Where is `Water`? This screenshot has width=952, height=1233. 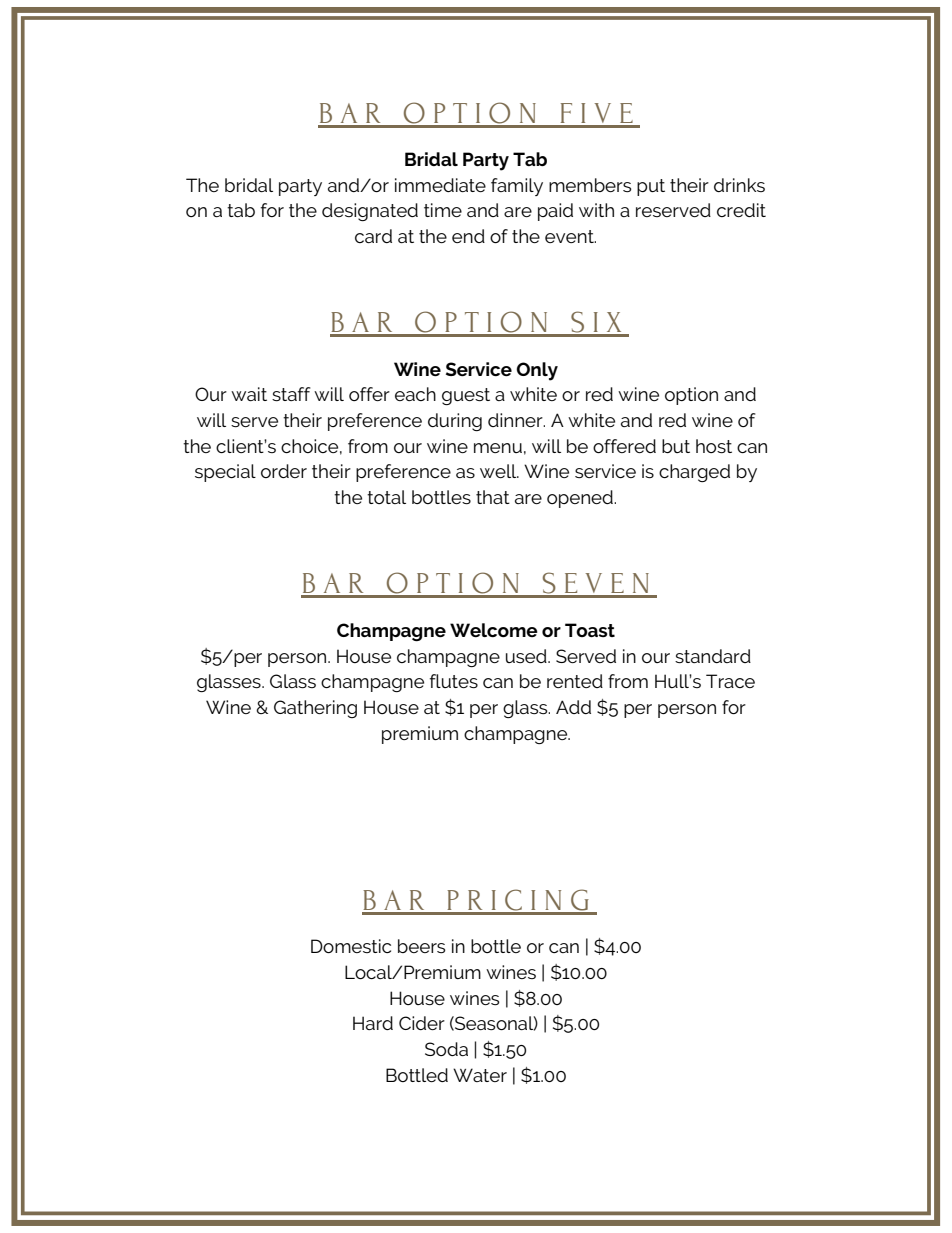
Water is located at coordinates (480, 1075).
